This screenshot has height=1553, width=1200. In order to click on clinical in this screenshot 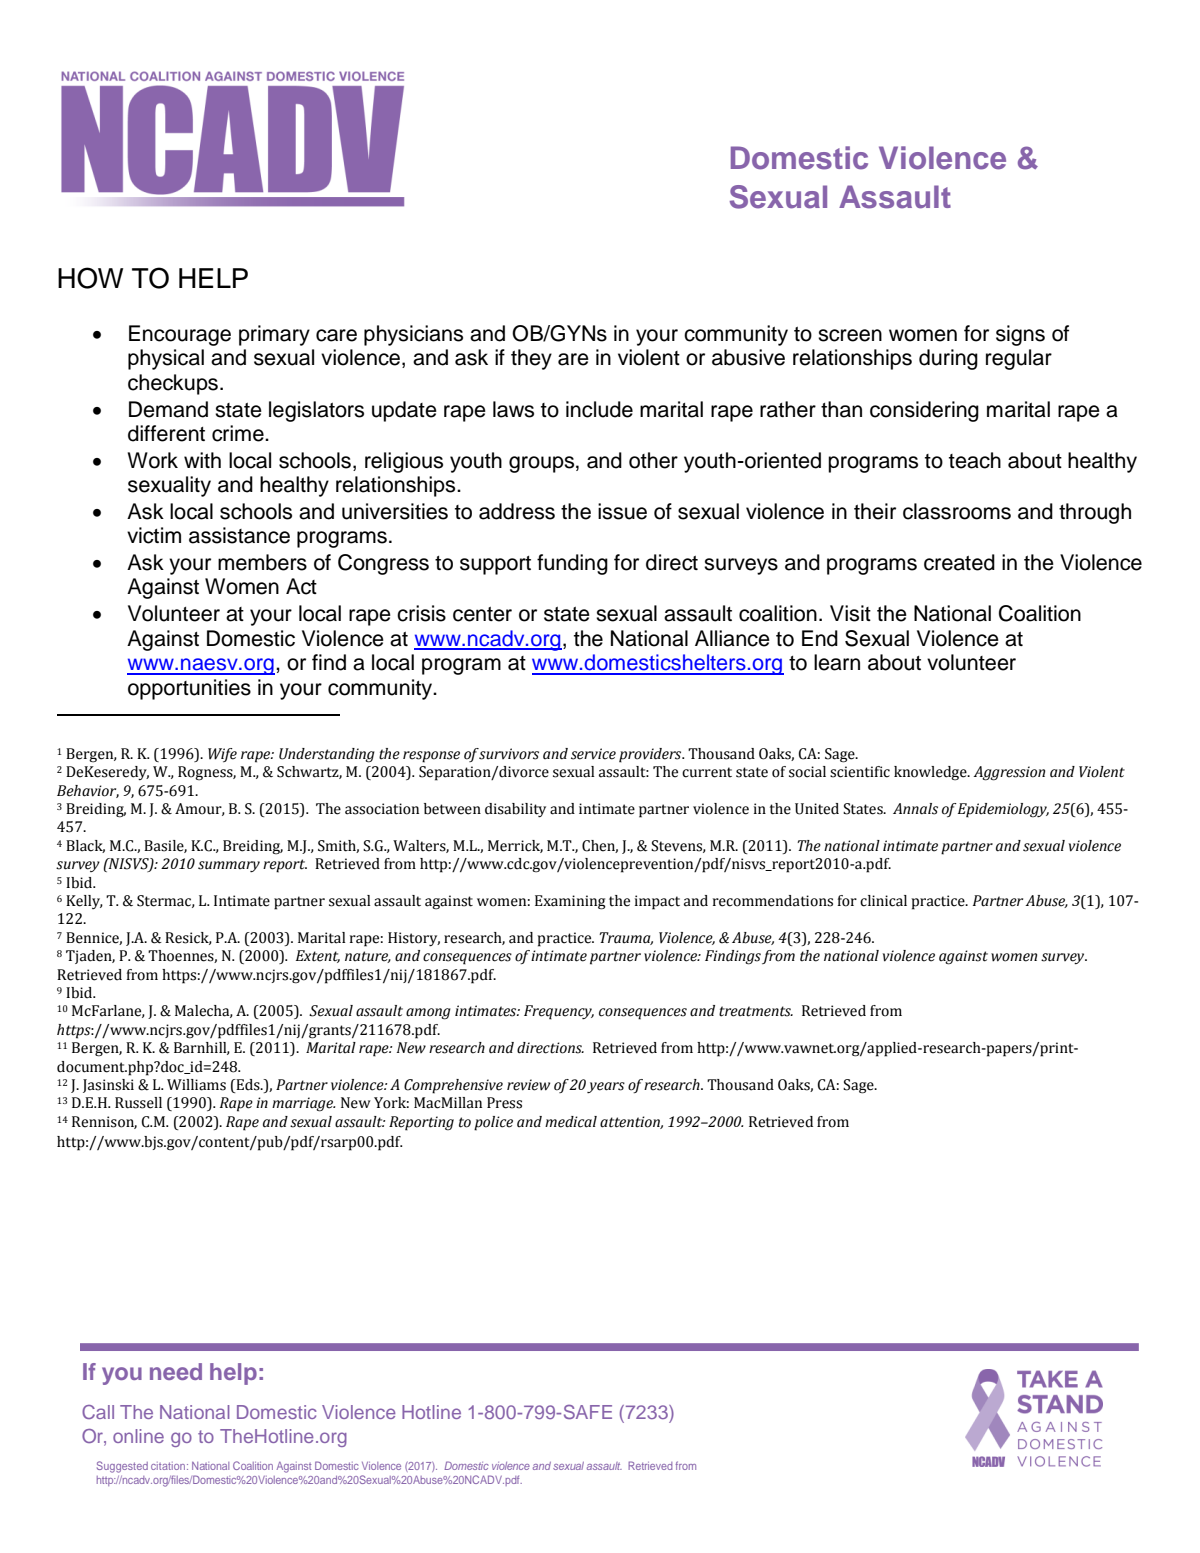, I will do `click(883, 901)`.
